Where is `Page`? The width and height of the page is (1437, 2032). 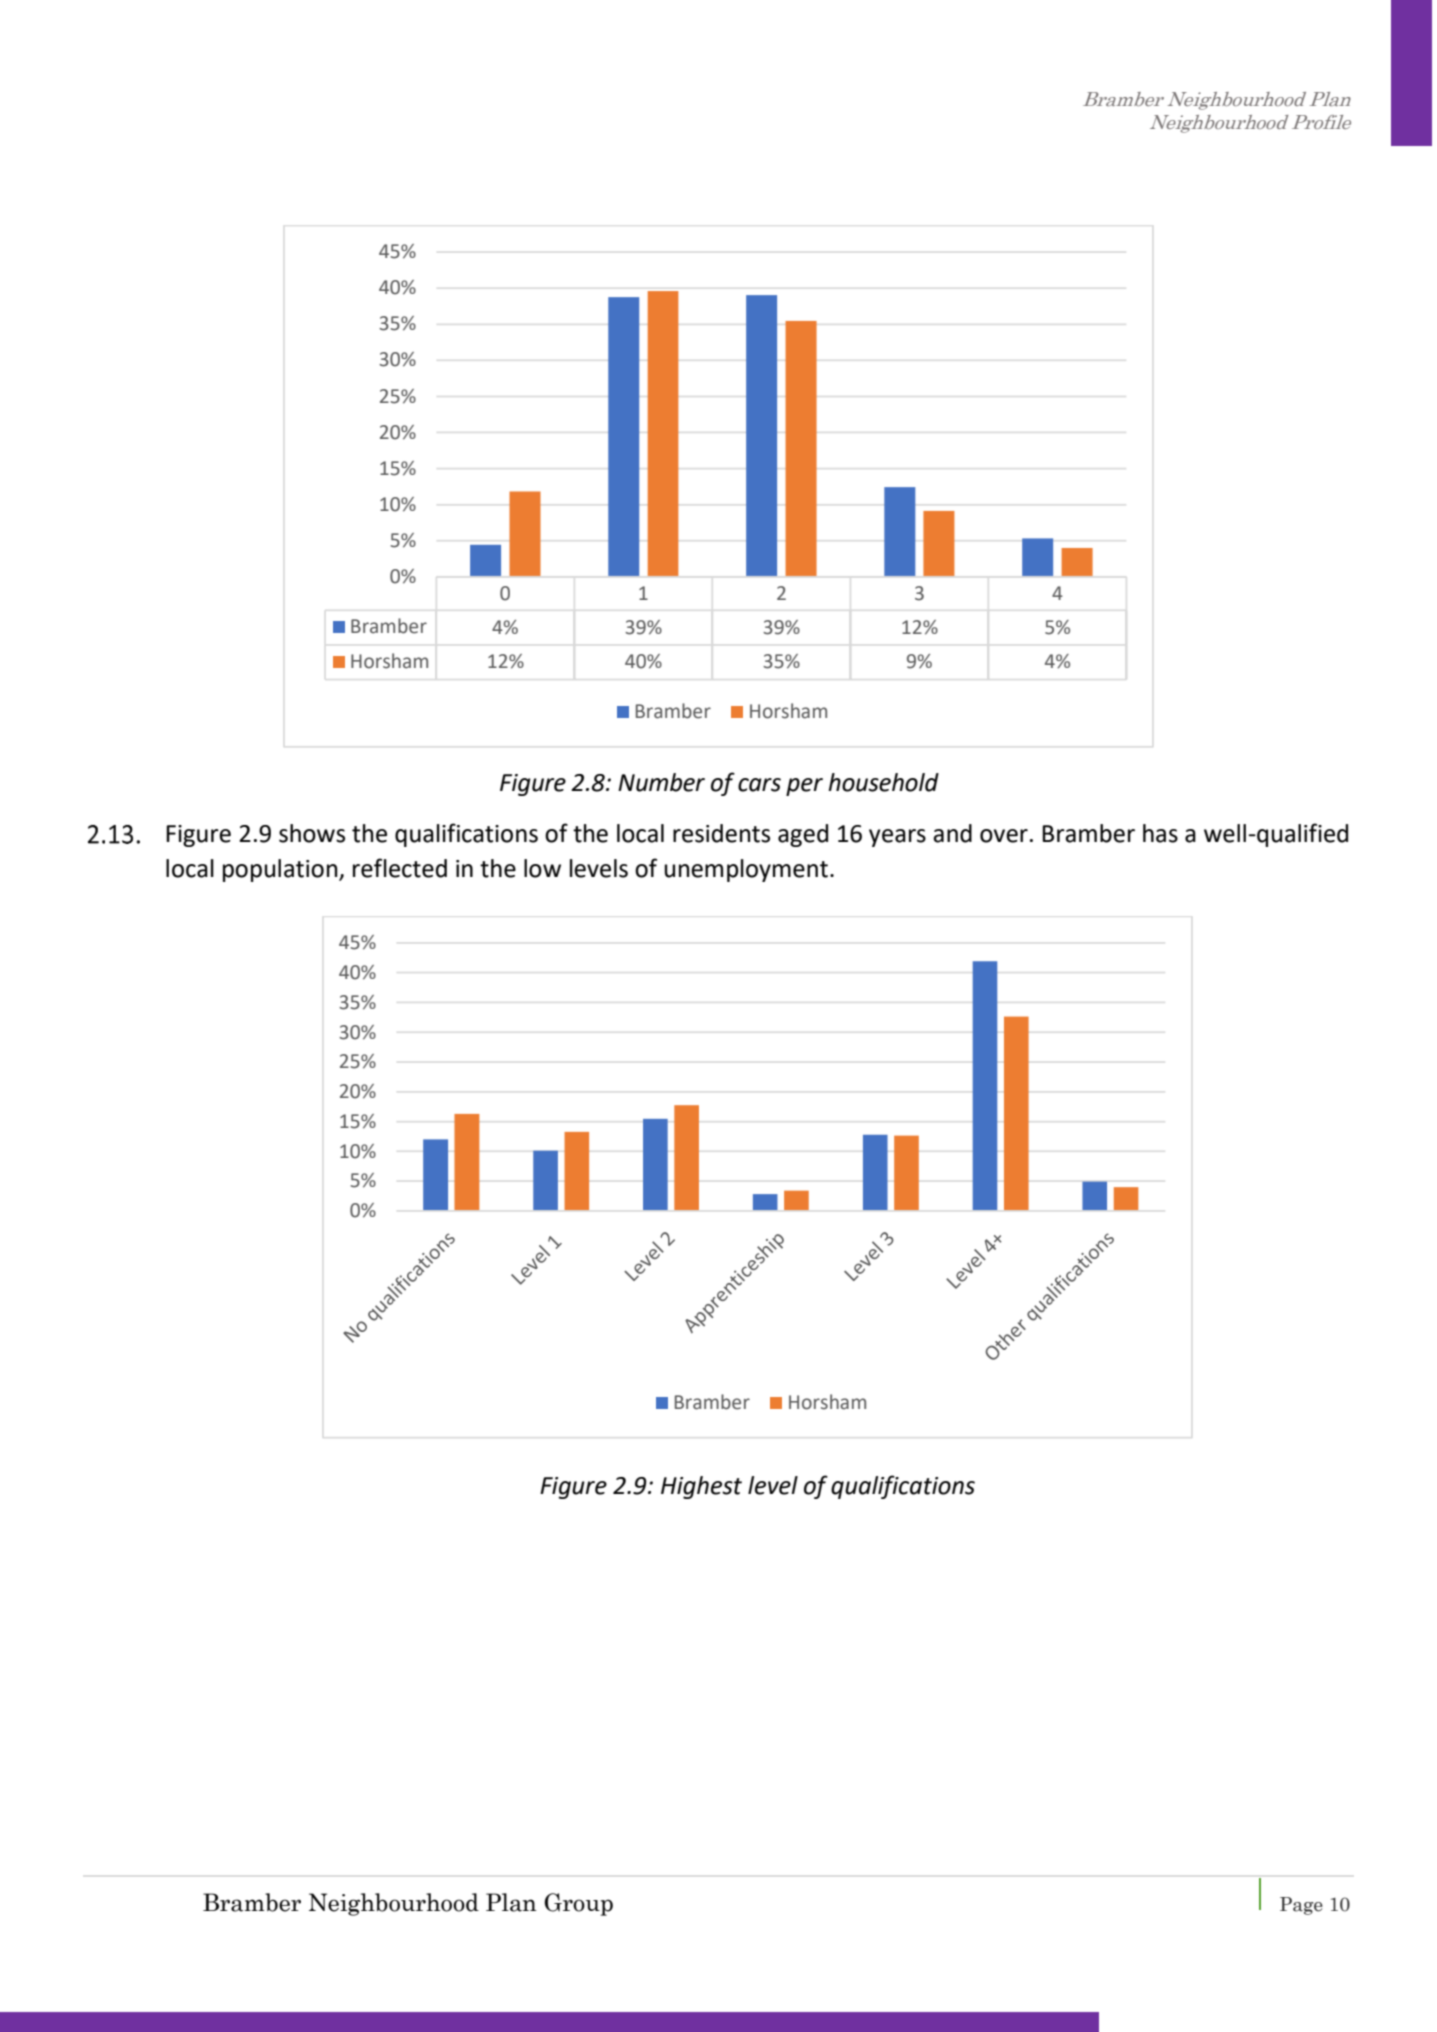 Page is located at coordinates (1301, 1906).
